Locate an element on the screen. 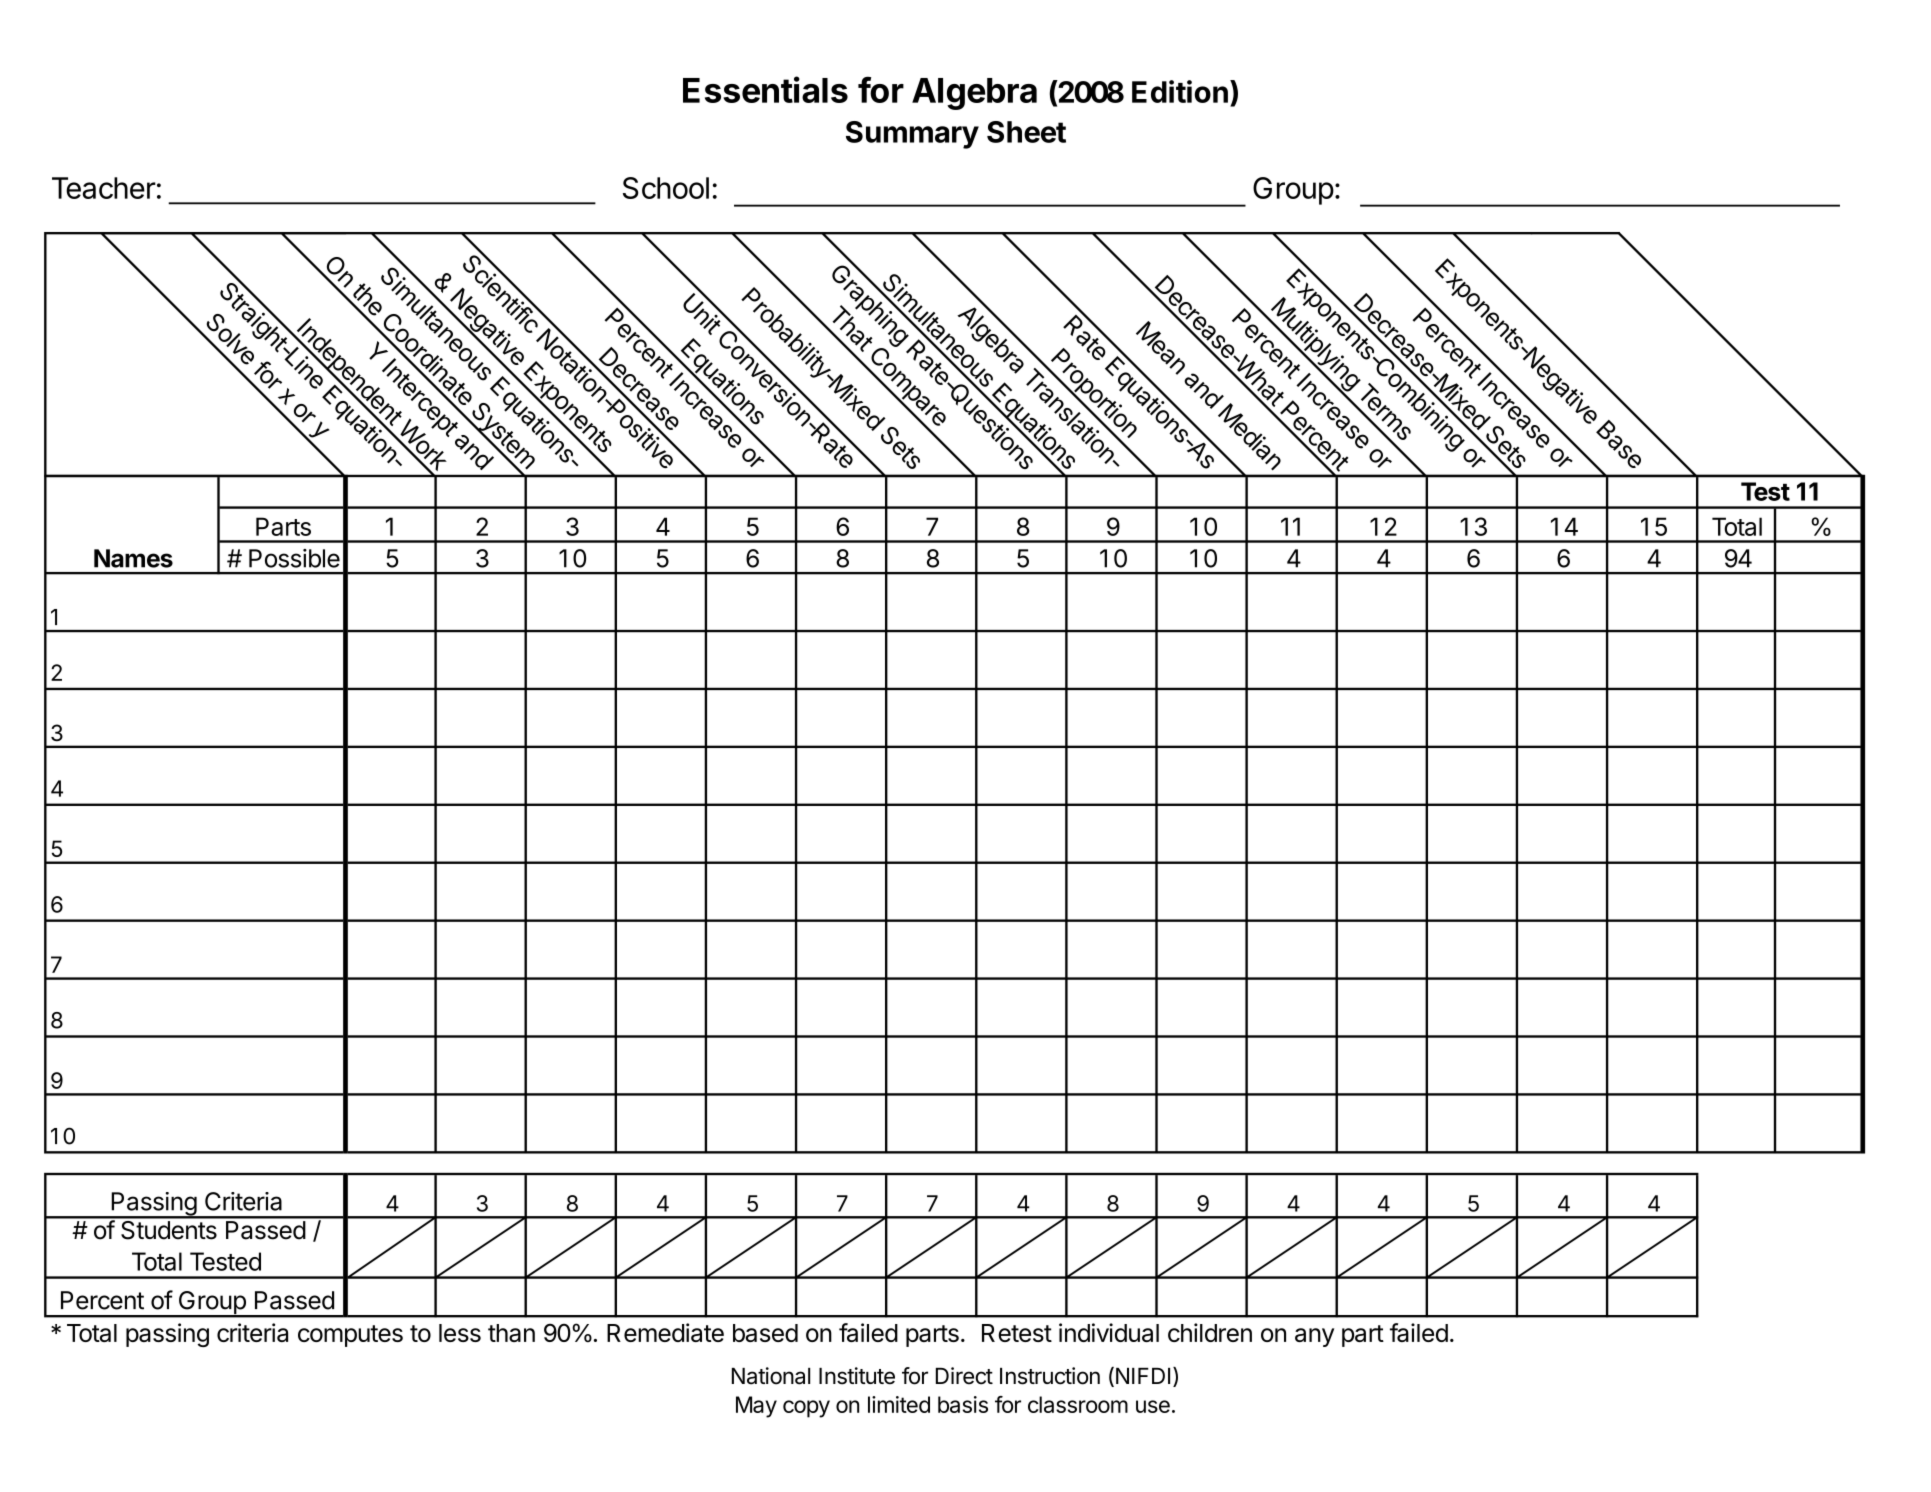  Essentials is located at coordinates (765, 89).
